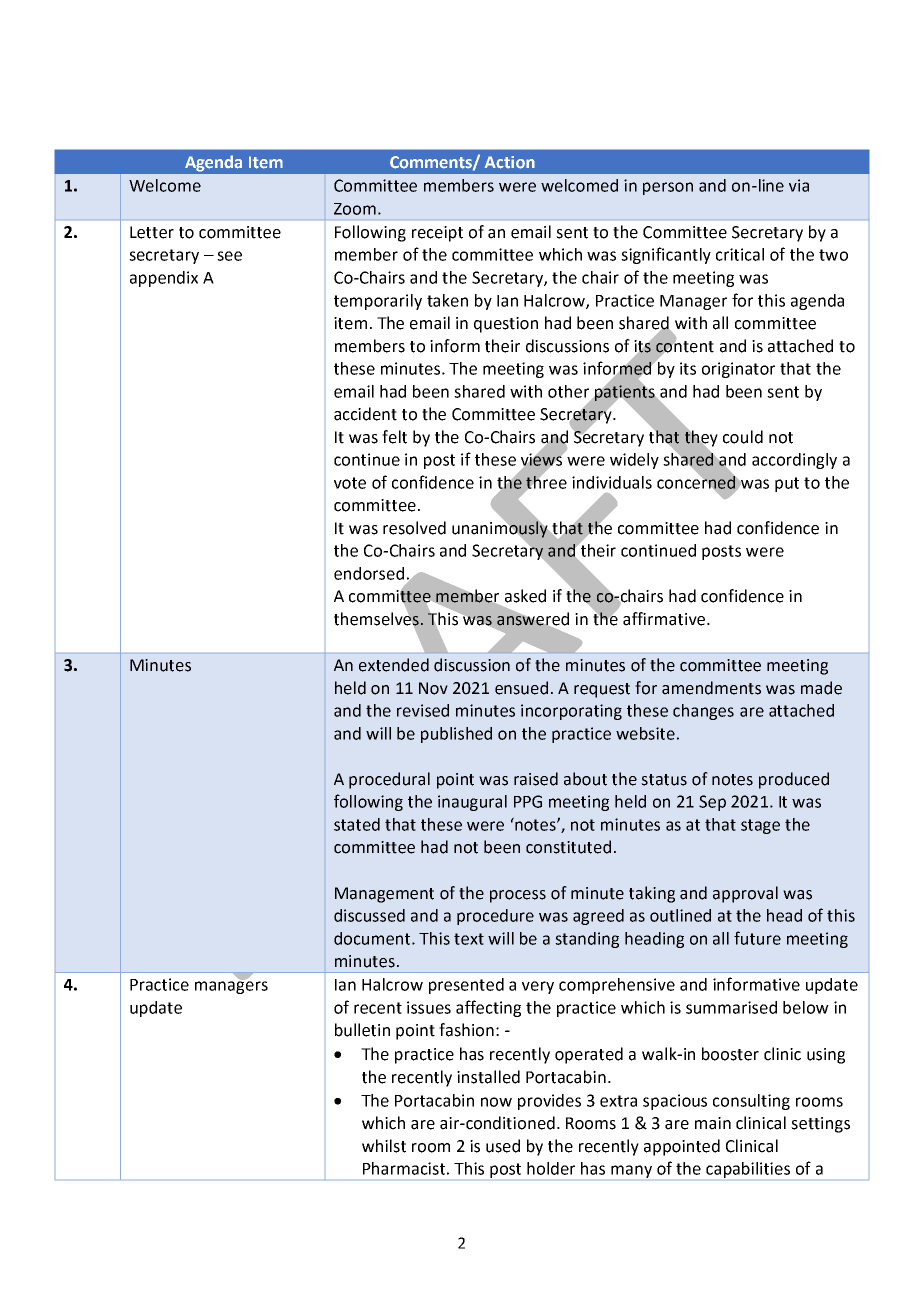 Image resolution: width=924 pixels, height=1308 pixels. What do you see at coordinates (799, 185) in the screenshot?
I see `via` at bounding box center [799, 185].
